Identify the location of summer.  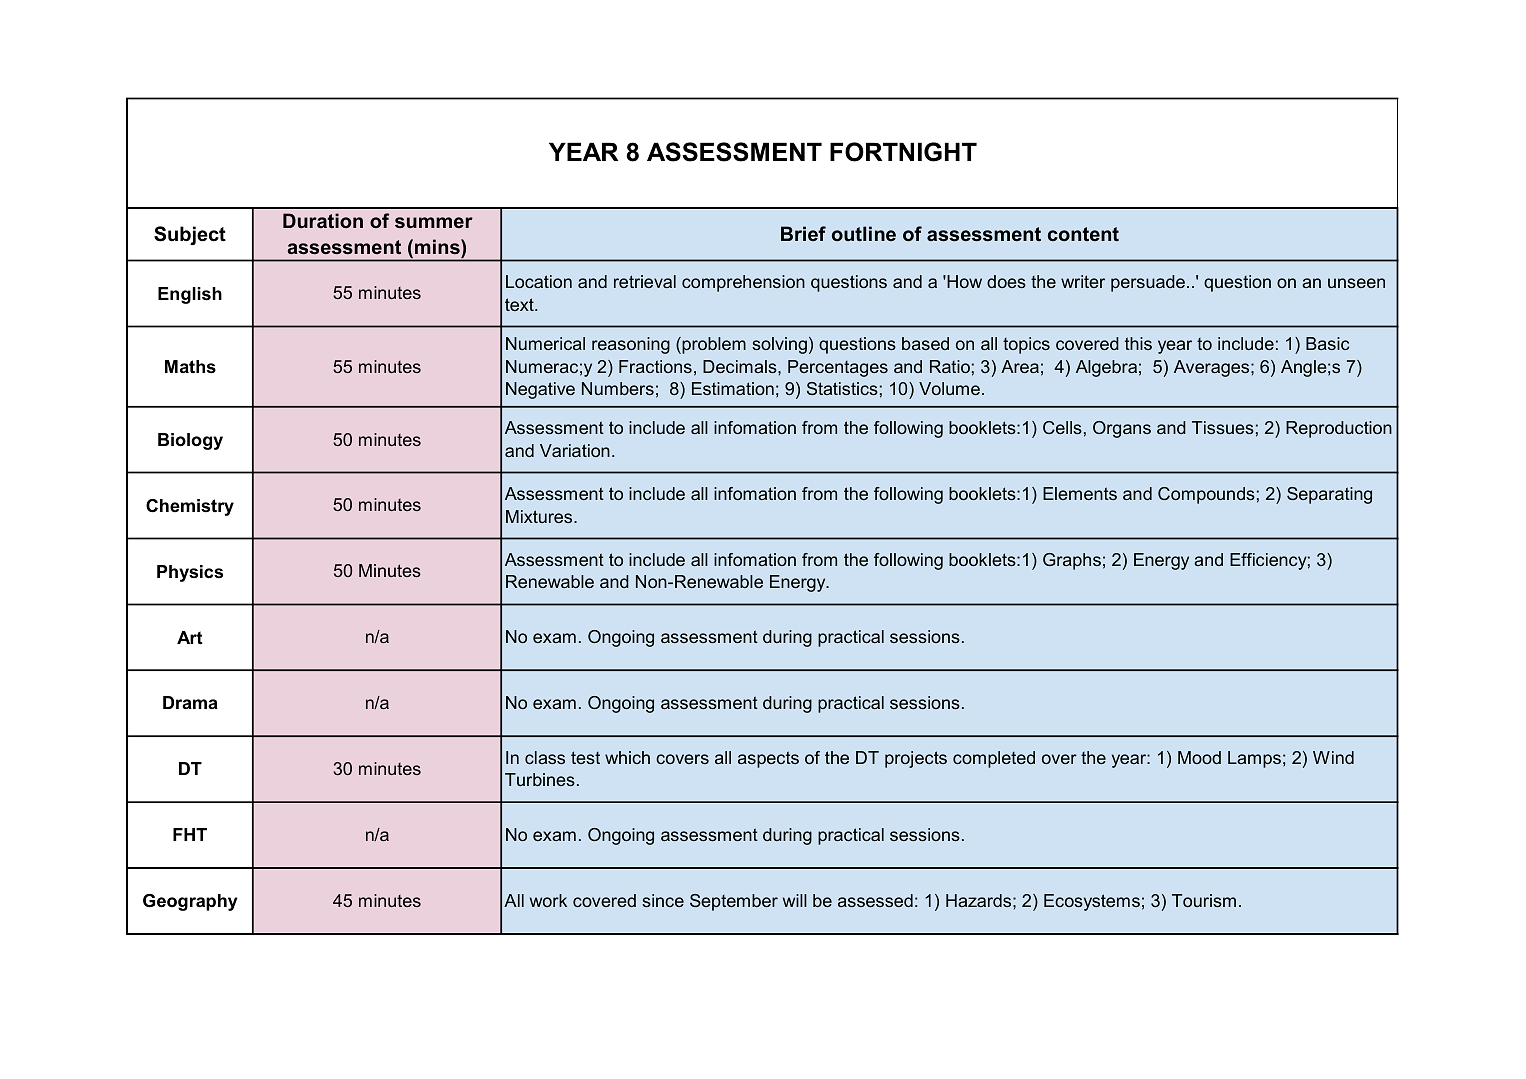
(434, 222).
